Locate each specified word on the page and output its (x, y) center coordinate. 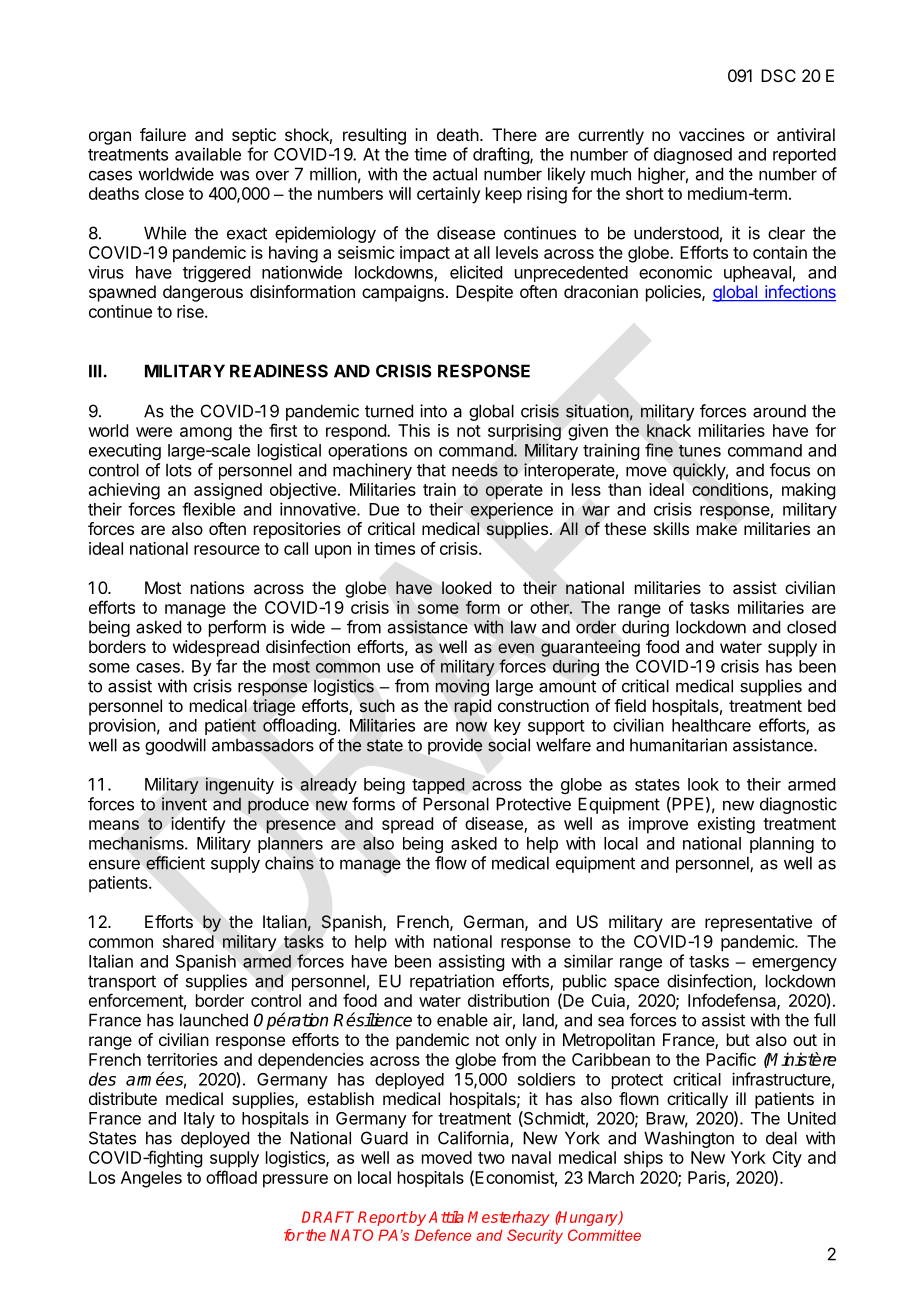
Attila (446, 1217)
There (514, 134)
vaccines (712, 134)
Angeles (151, 1179)
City (787, 1159)
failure (163, 134)
